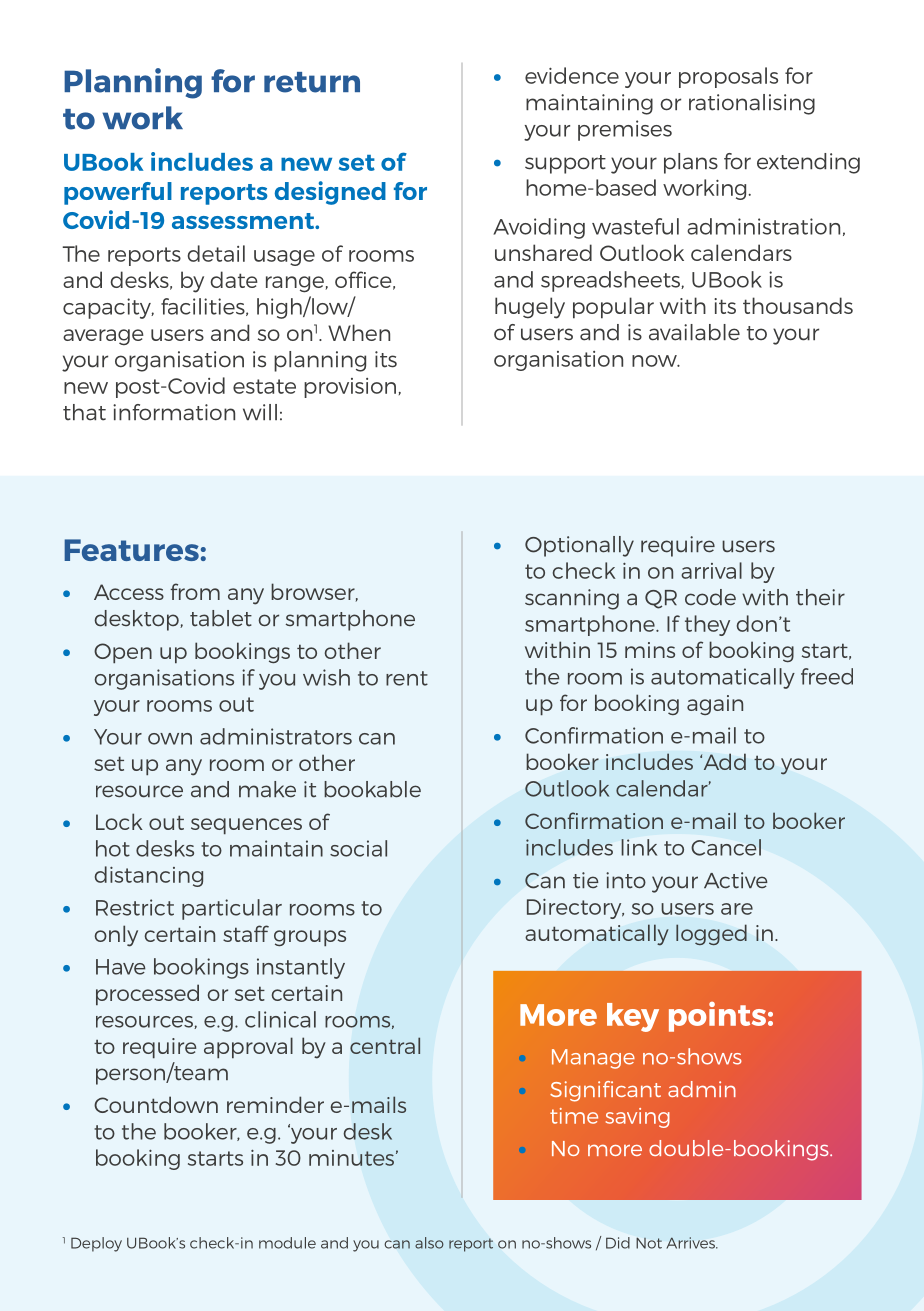  Describe the element at coordinates (149, 876) in the screenshot. I see `distancing` at that location.
